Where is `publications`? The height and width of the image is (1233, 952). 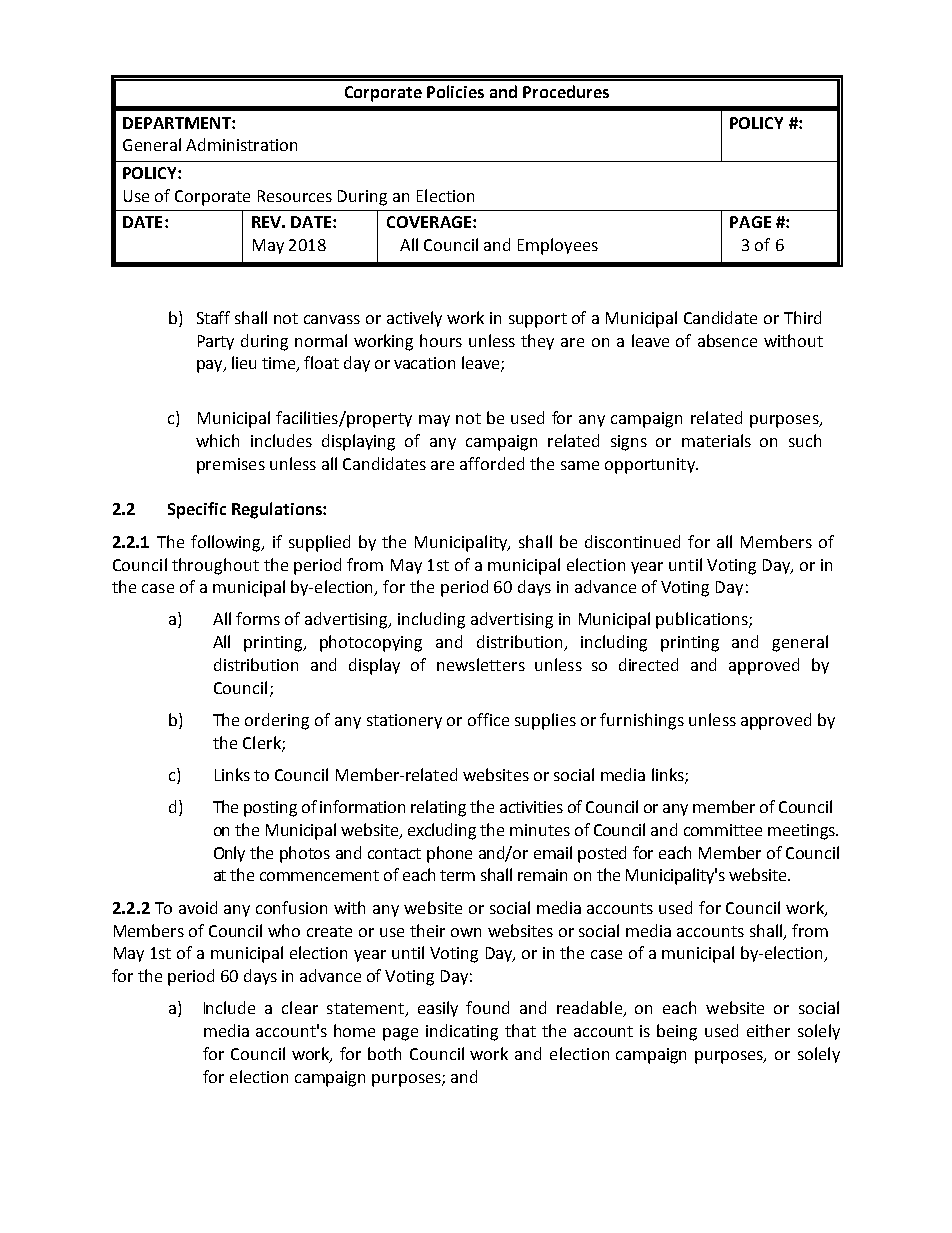
publications is located at coordinates (703, 620).
